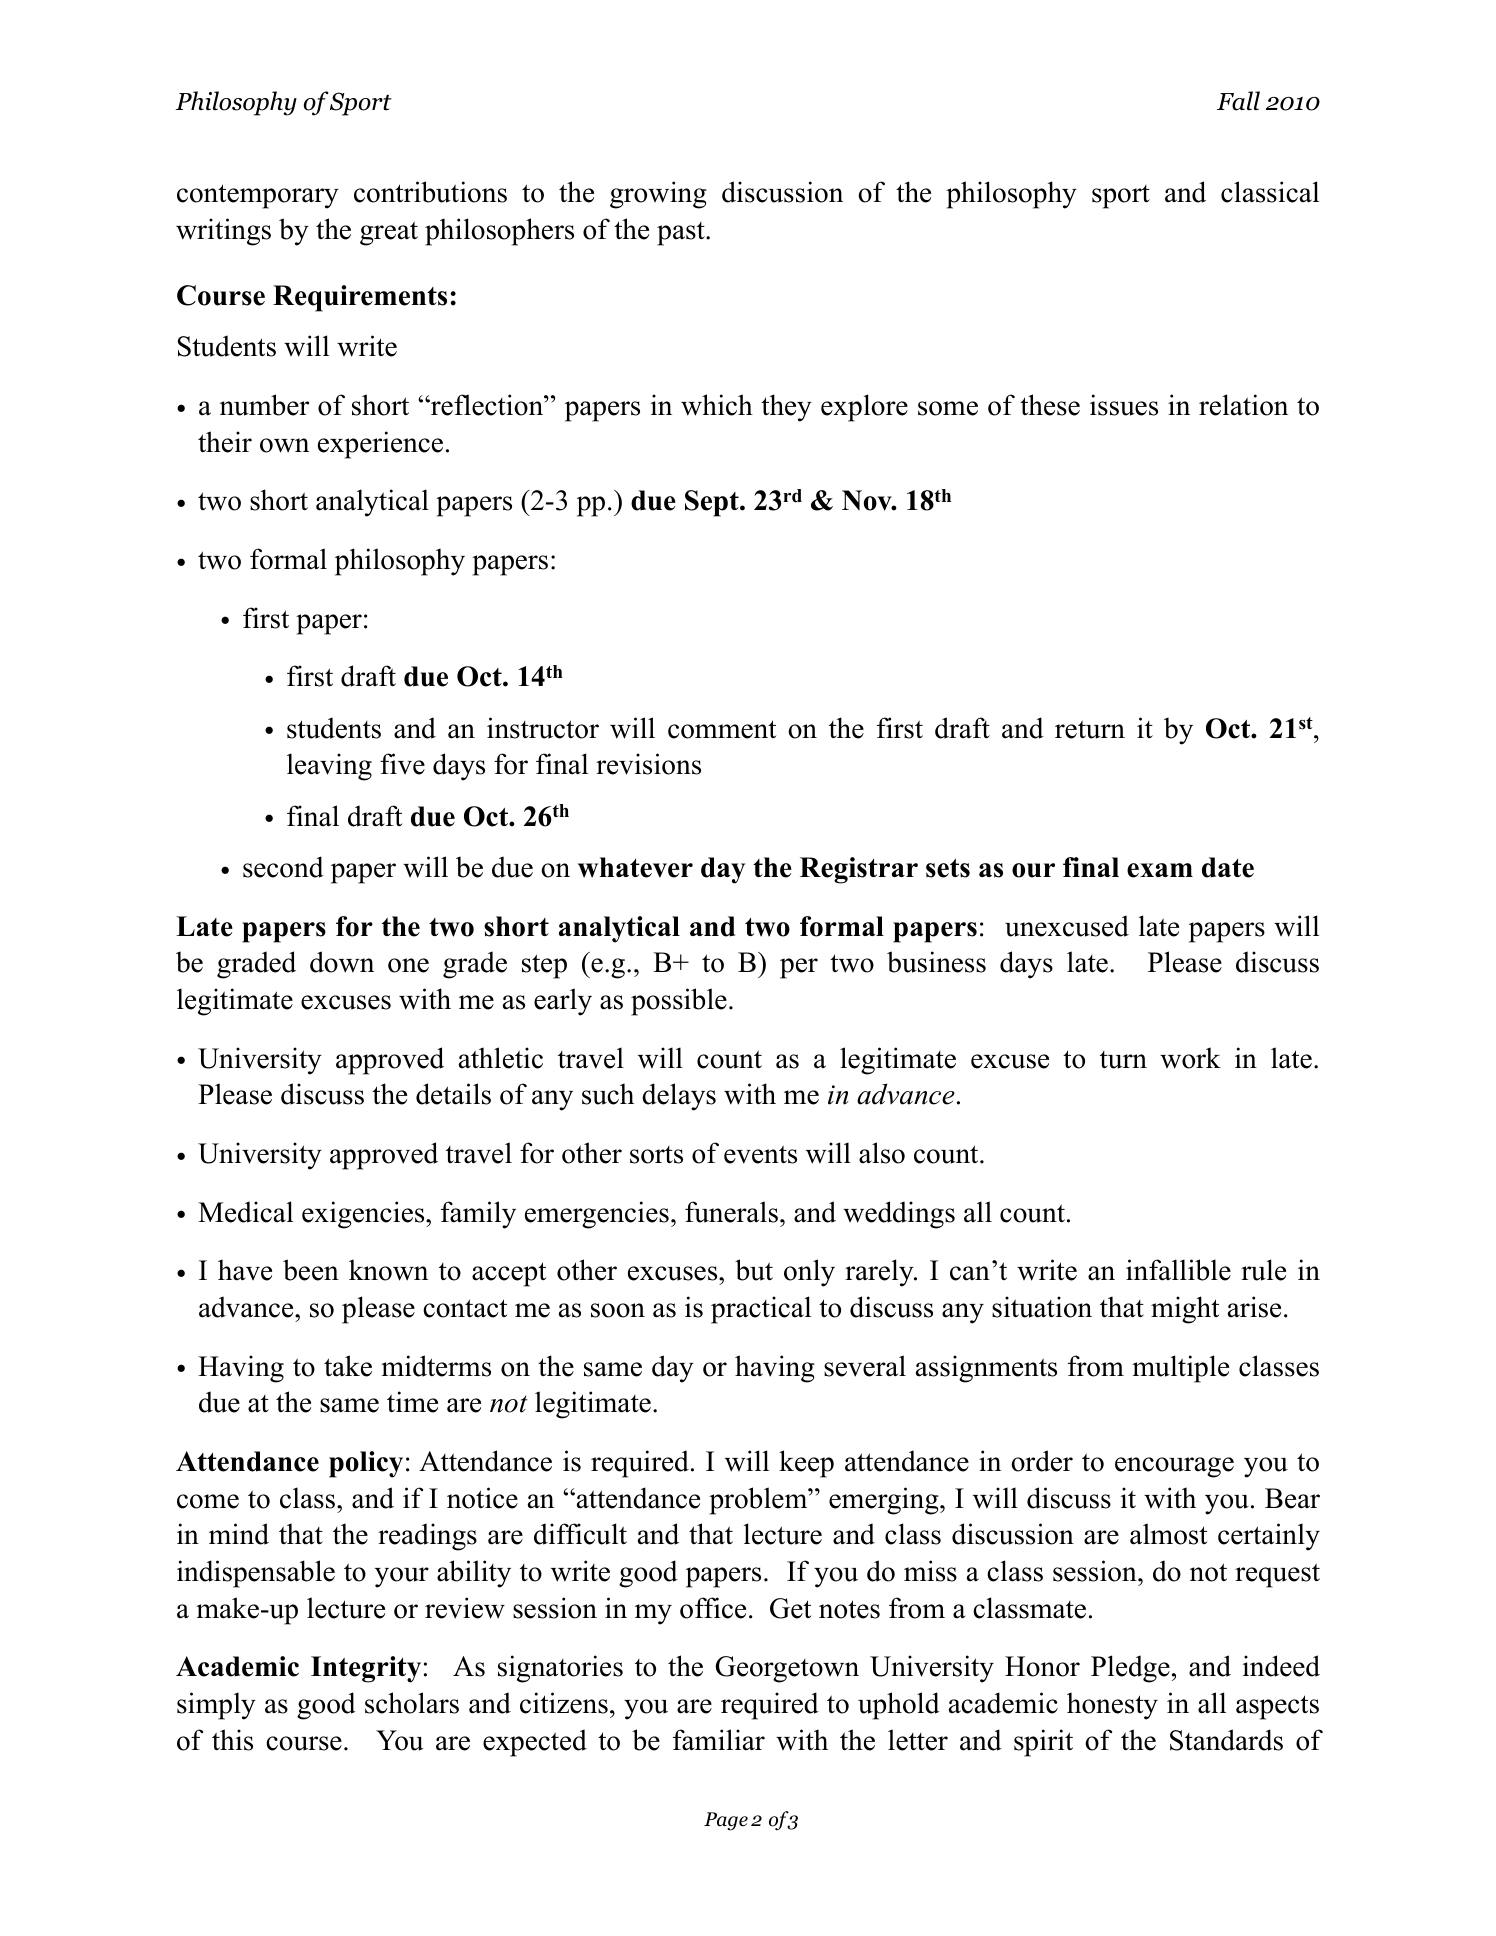  What do you see at coordinates (679, 1002) in the document?
I see `possible` at bounding box center [679, 1002].
